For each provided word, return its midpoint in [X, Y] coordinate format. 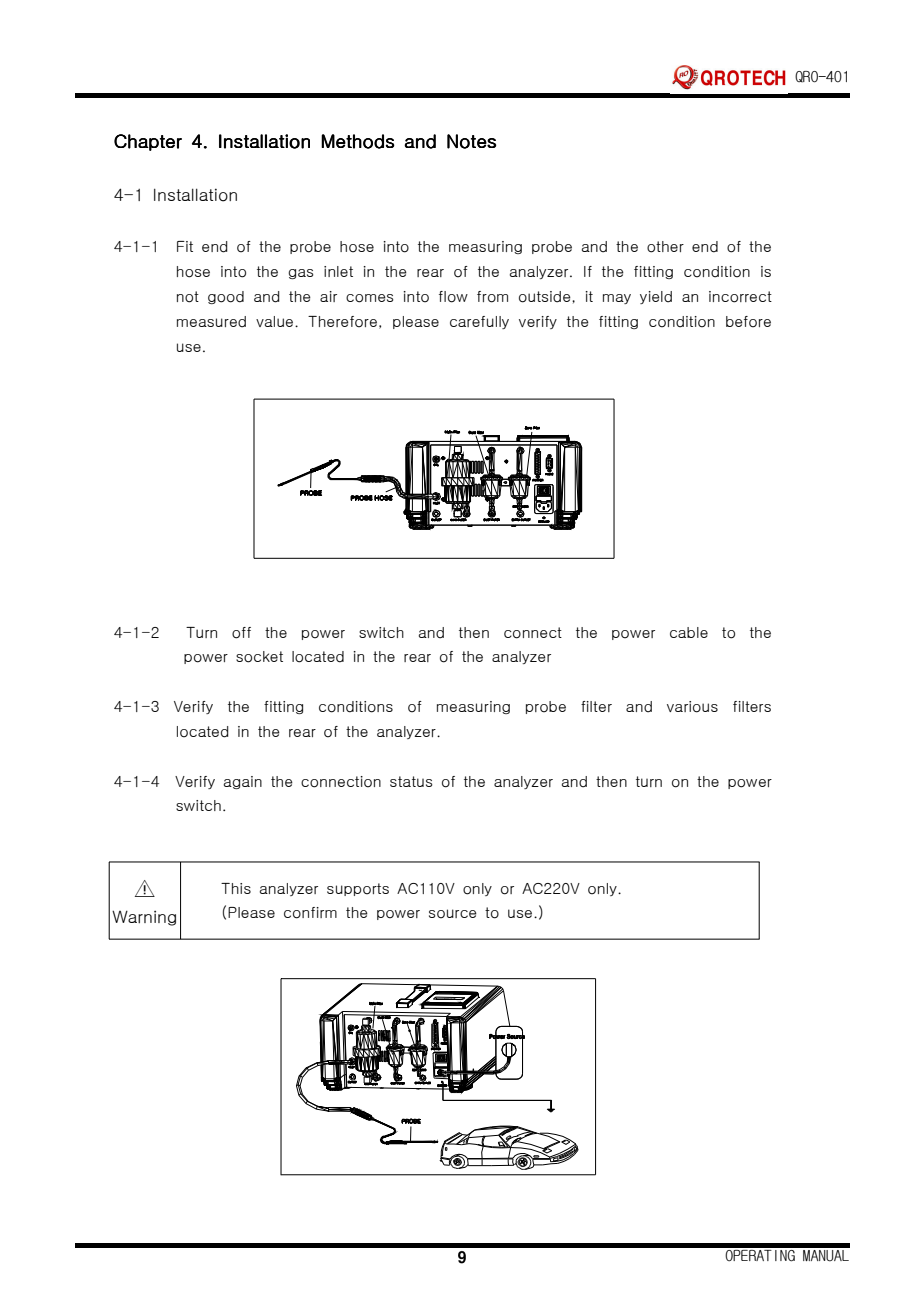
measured [211, 322]
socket [259, 657]
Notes [471, 141]
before [748, 322]
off [241, 633]
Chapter [148, 142]
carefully [479, 322]
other [665, 247]
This [236, 888]
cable [689, 632]
